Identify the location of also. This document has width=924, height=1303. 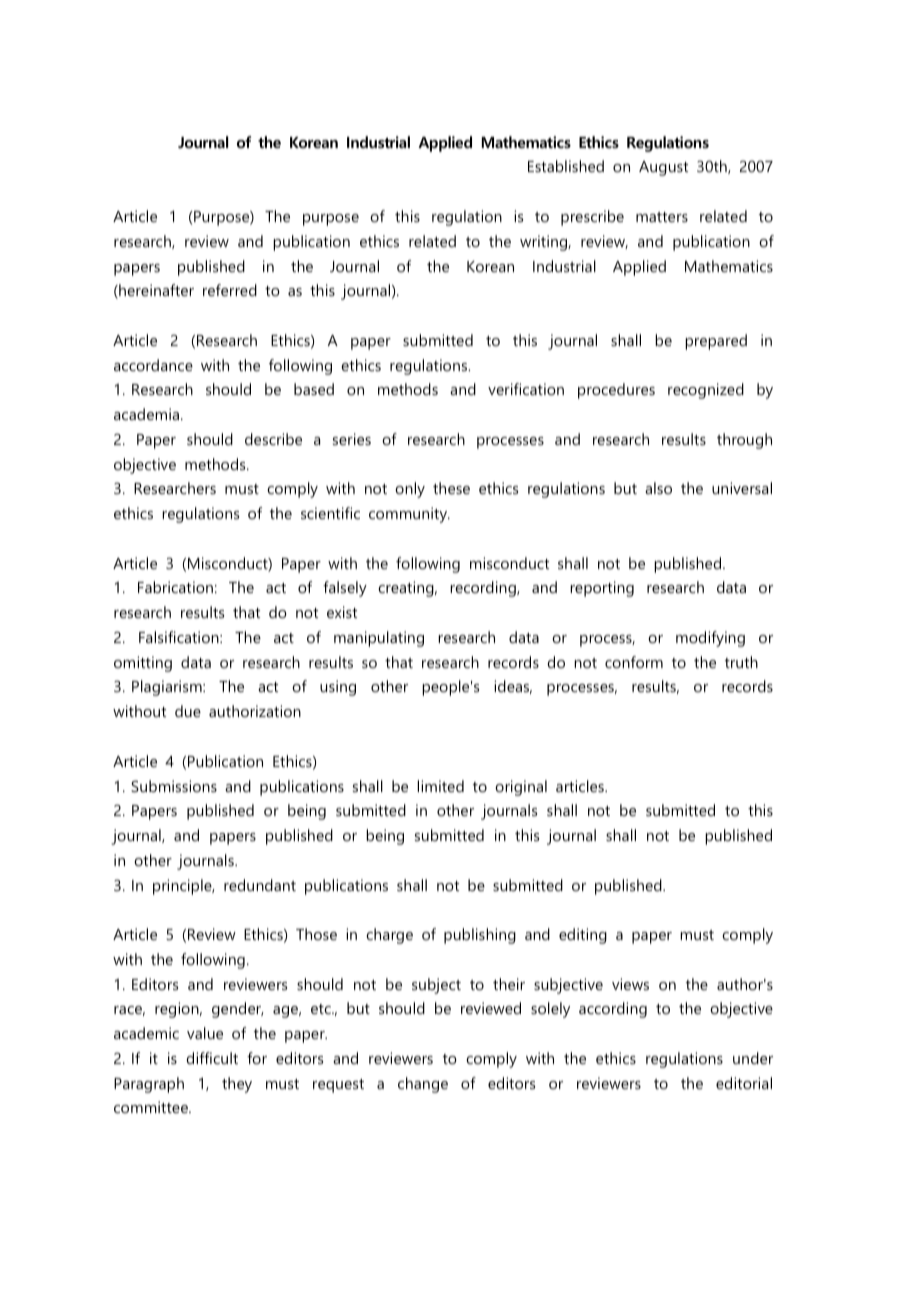
(658, 488).
